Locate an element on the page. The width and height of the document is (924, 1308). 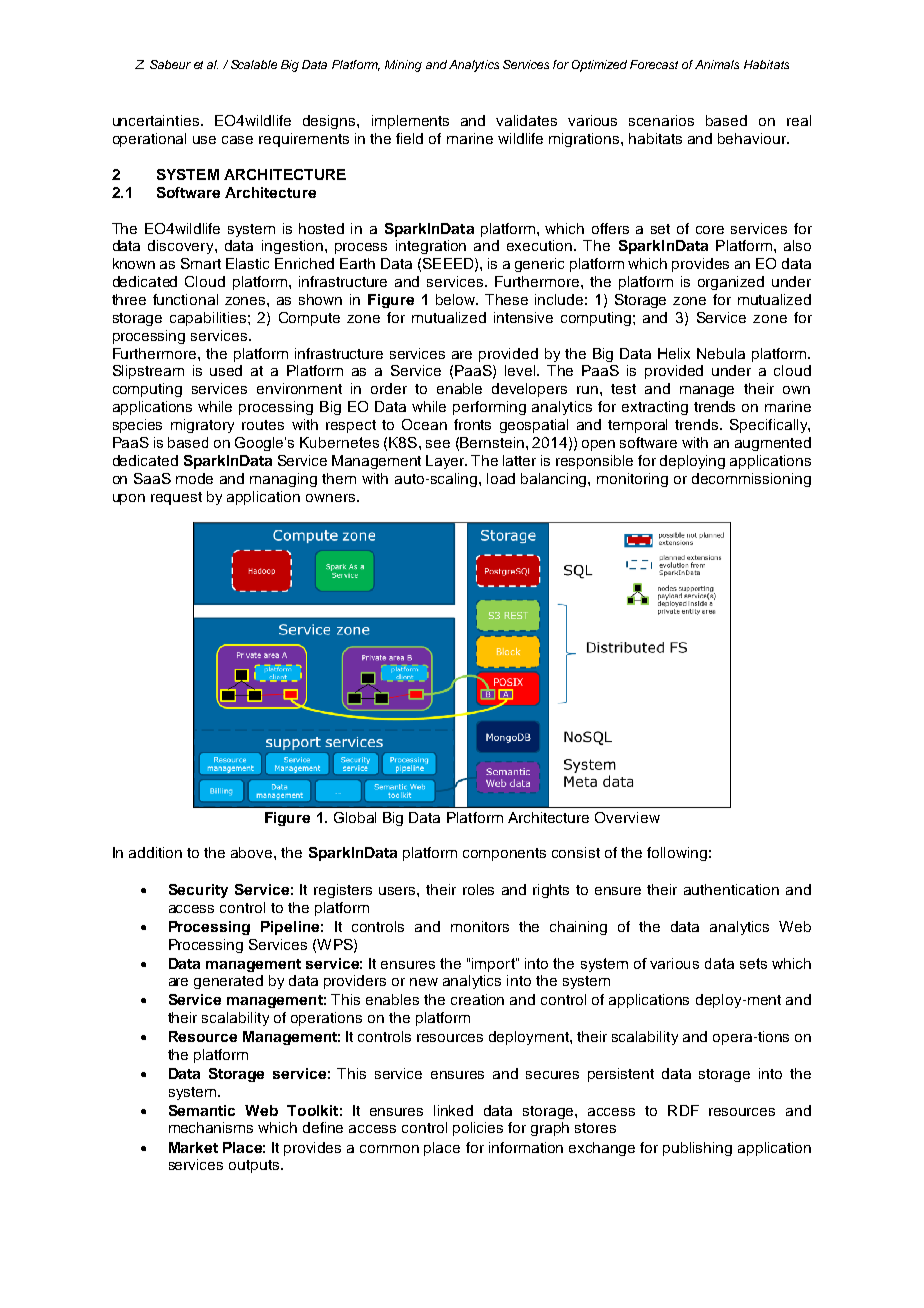
validates is located at coordinates (526, 120).
